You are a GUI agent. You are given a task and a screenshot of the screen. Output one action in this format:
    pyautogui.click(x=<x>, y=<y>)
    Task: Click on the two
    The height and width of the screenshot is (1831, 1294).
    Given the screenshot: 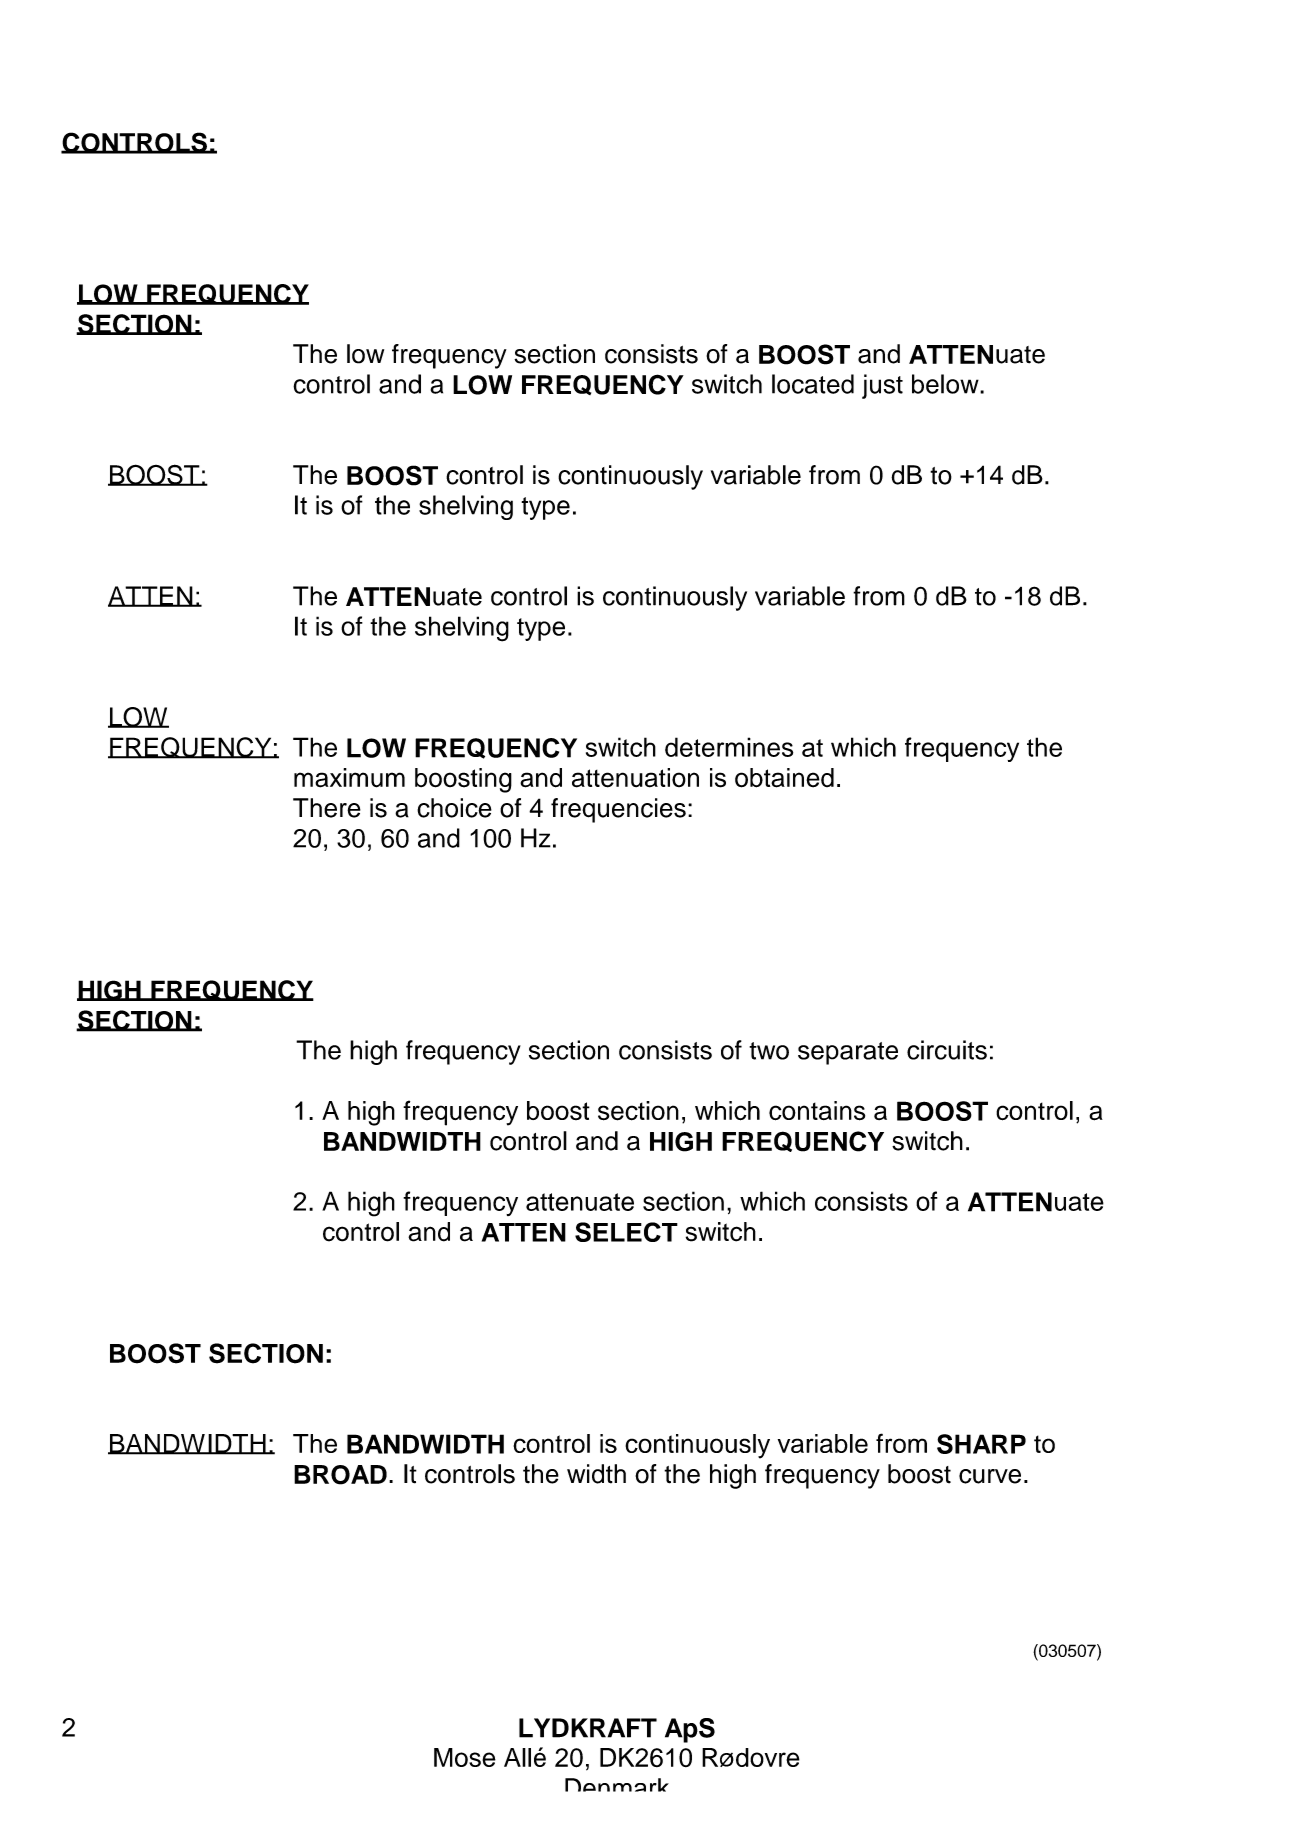 What is the action you would take?
    pyautogui.click(x=769, y=1051)
